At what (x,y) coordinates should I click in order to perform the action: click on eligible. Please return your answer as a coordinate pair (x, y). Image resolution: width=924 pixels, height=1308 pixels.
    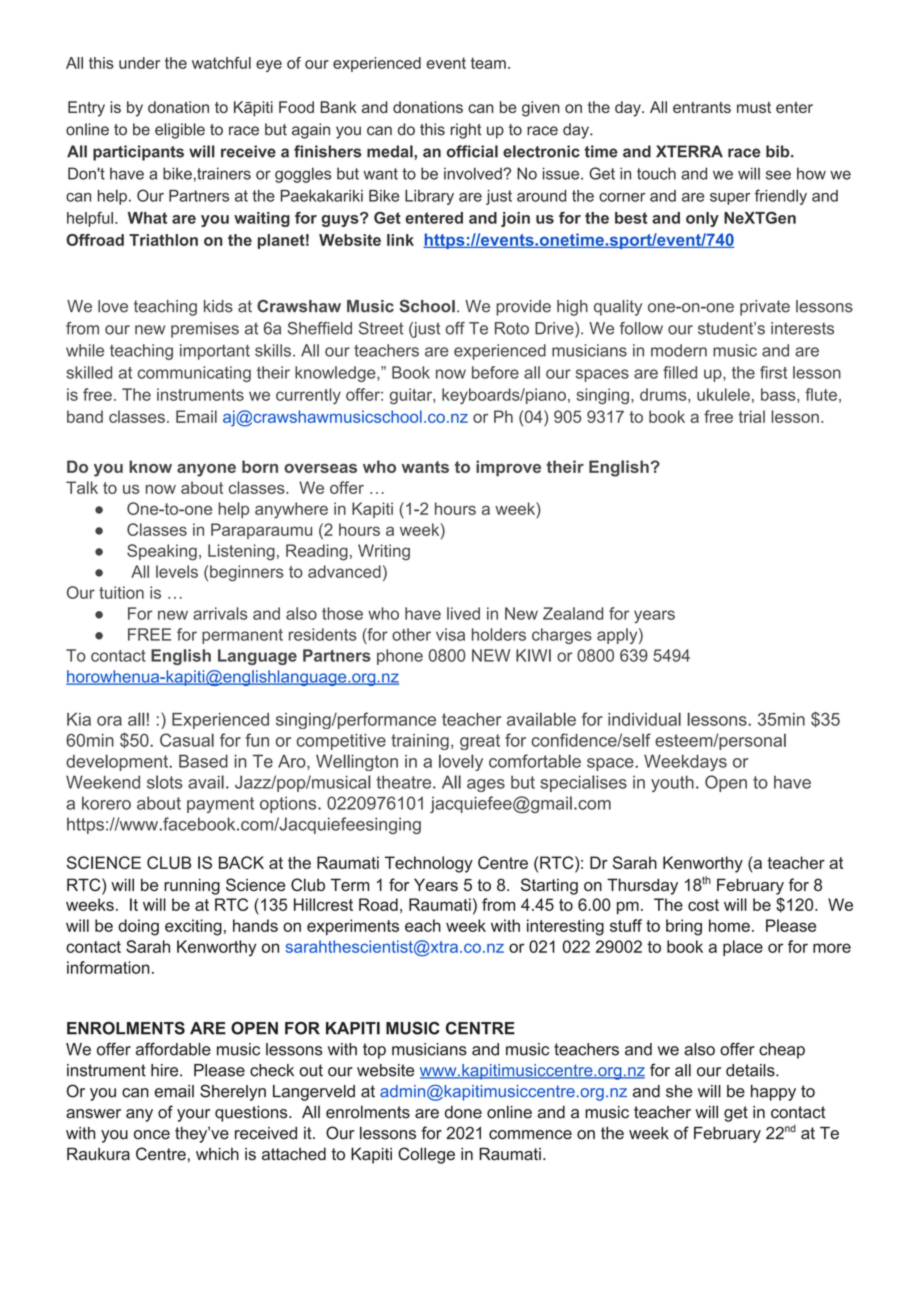
    Looking at the image, I should click on (180, 131).
